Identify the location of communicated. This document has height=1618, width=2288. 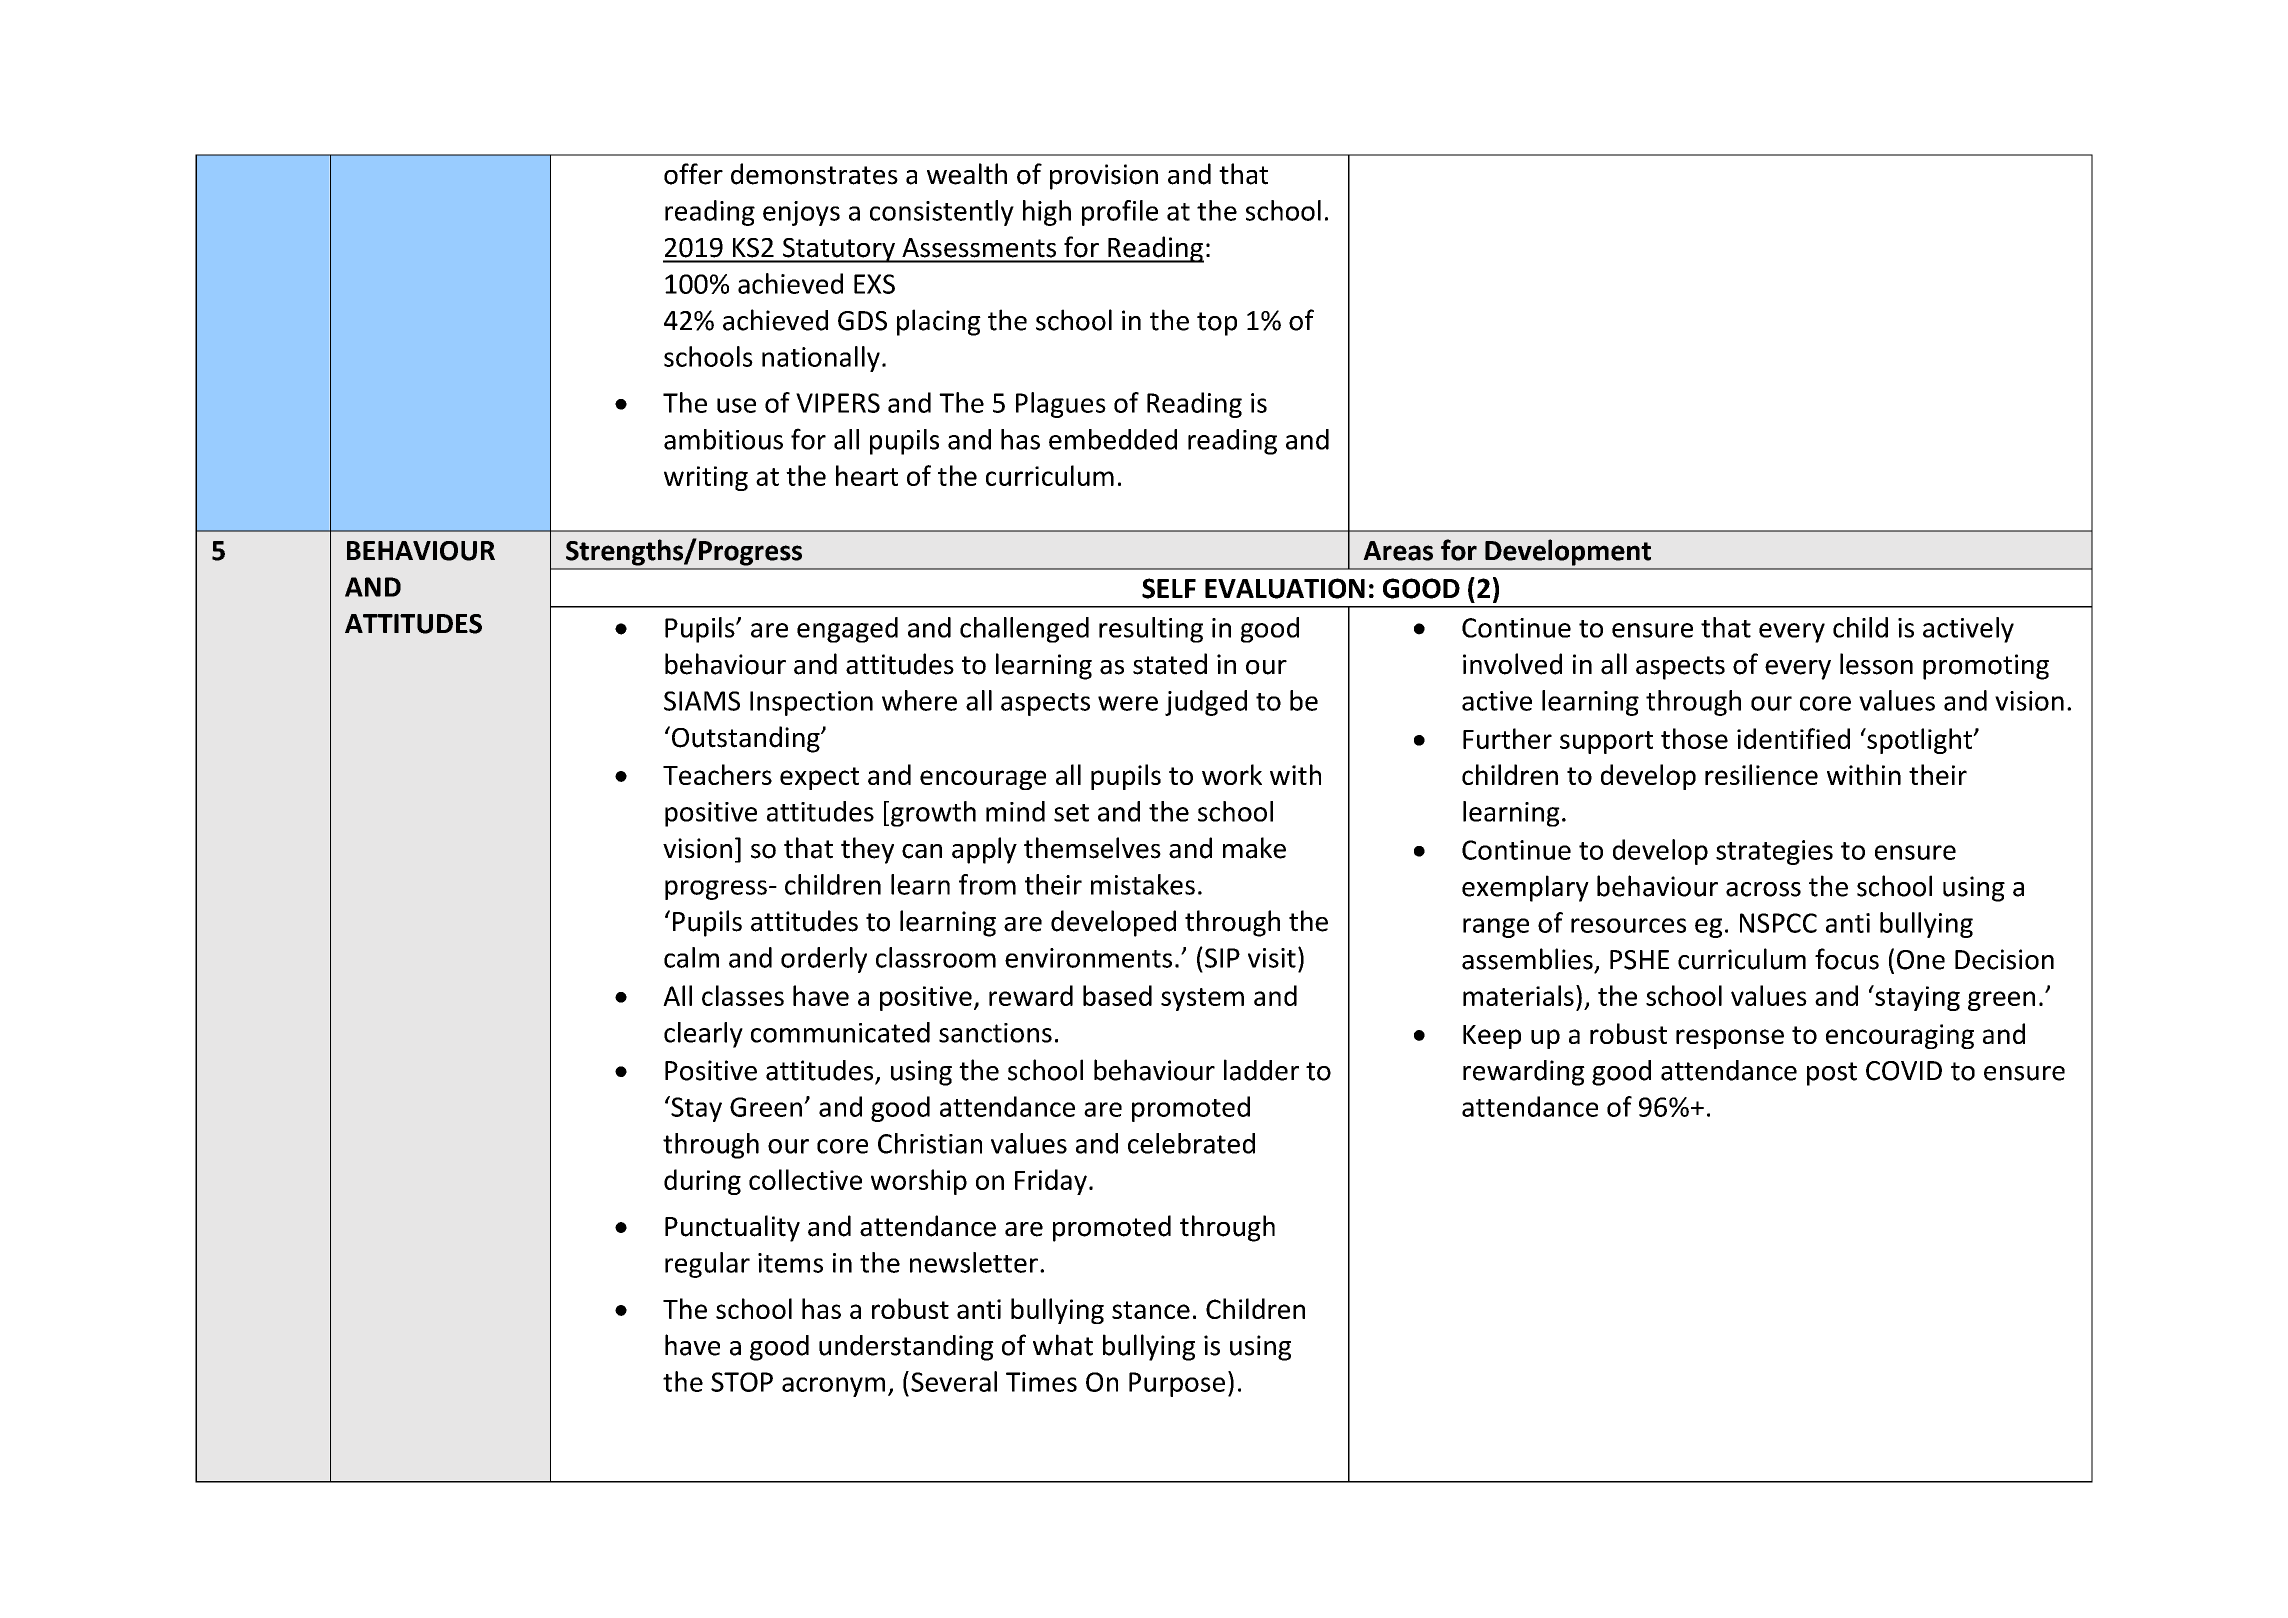
(840, 1032).
